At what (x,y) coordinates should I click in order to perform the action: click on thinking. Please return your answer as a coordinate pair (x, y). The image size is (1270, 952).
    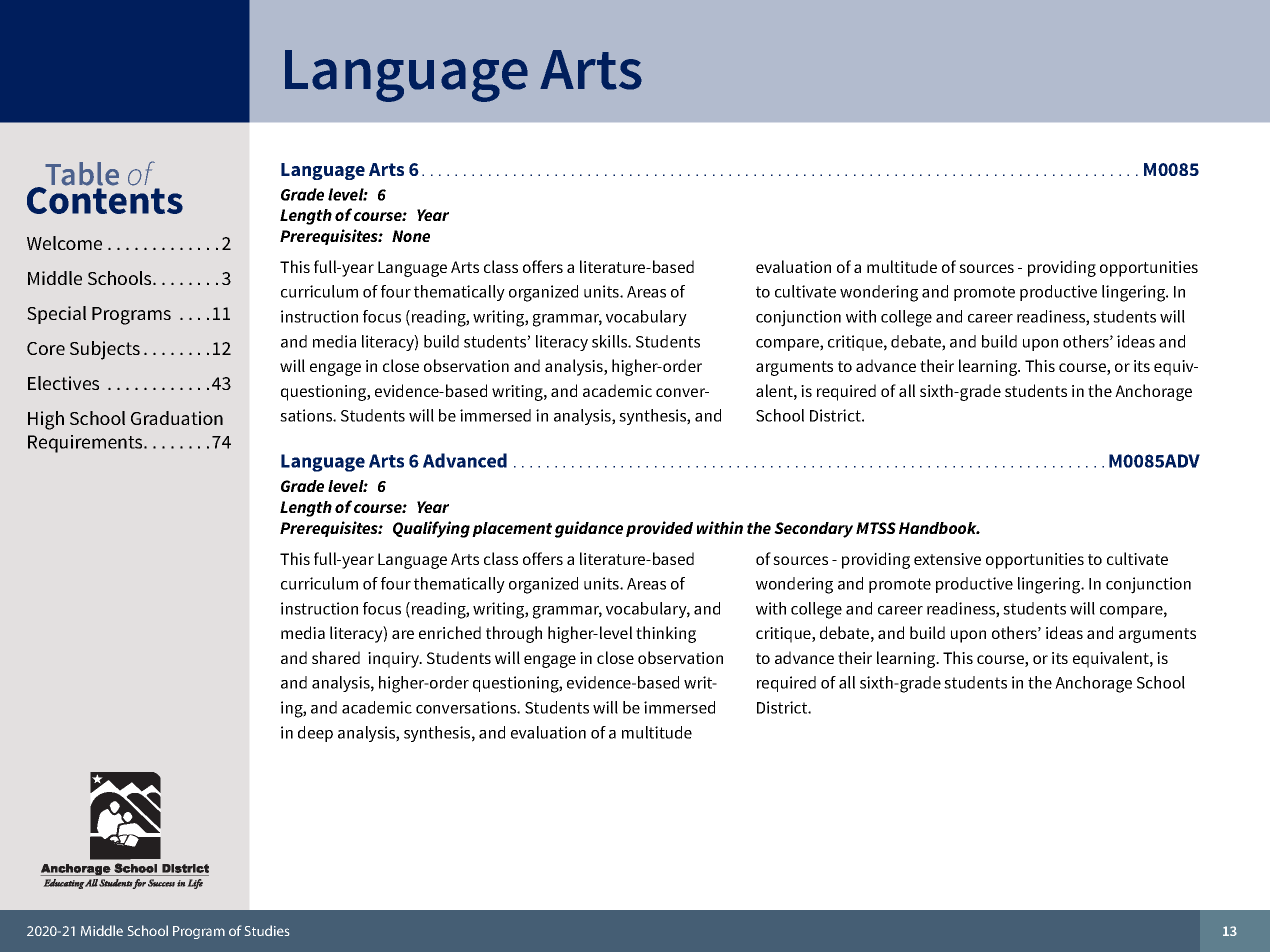
    Looking at the image, I should click on (666, 634).
